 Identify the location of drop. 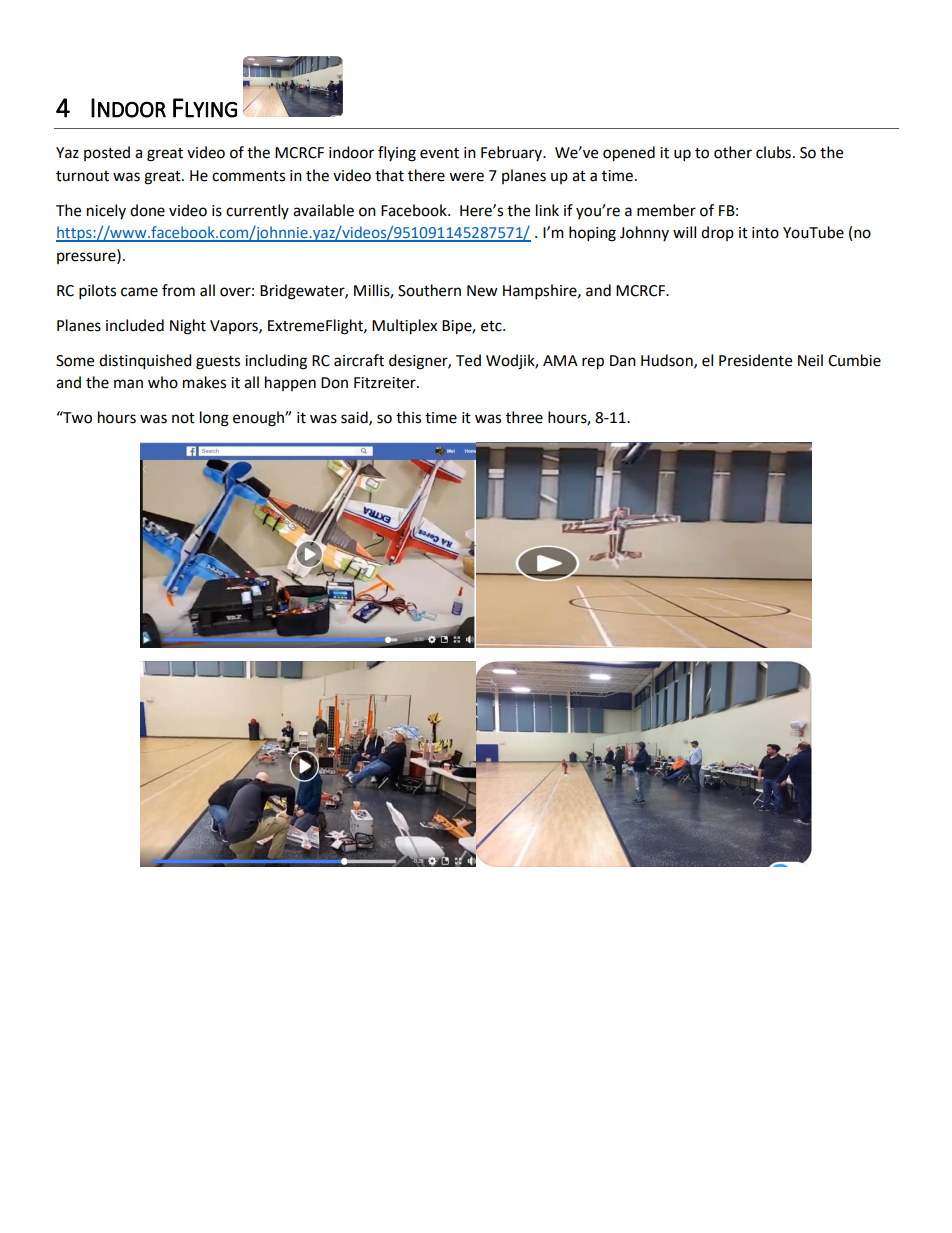
(717, 233).
